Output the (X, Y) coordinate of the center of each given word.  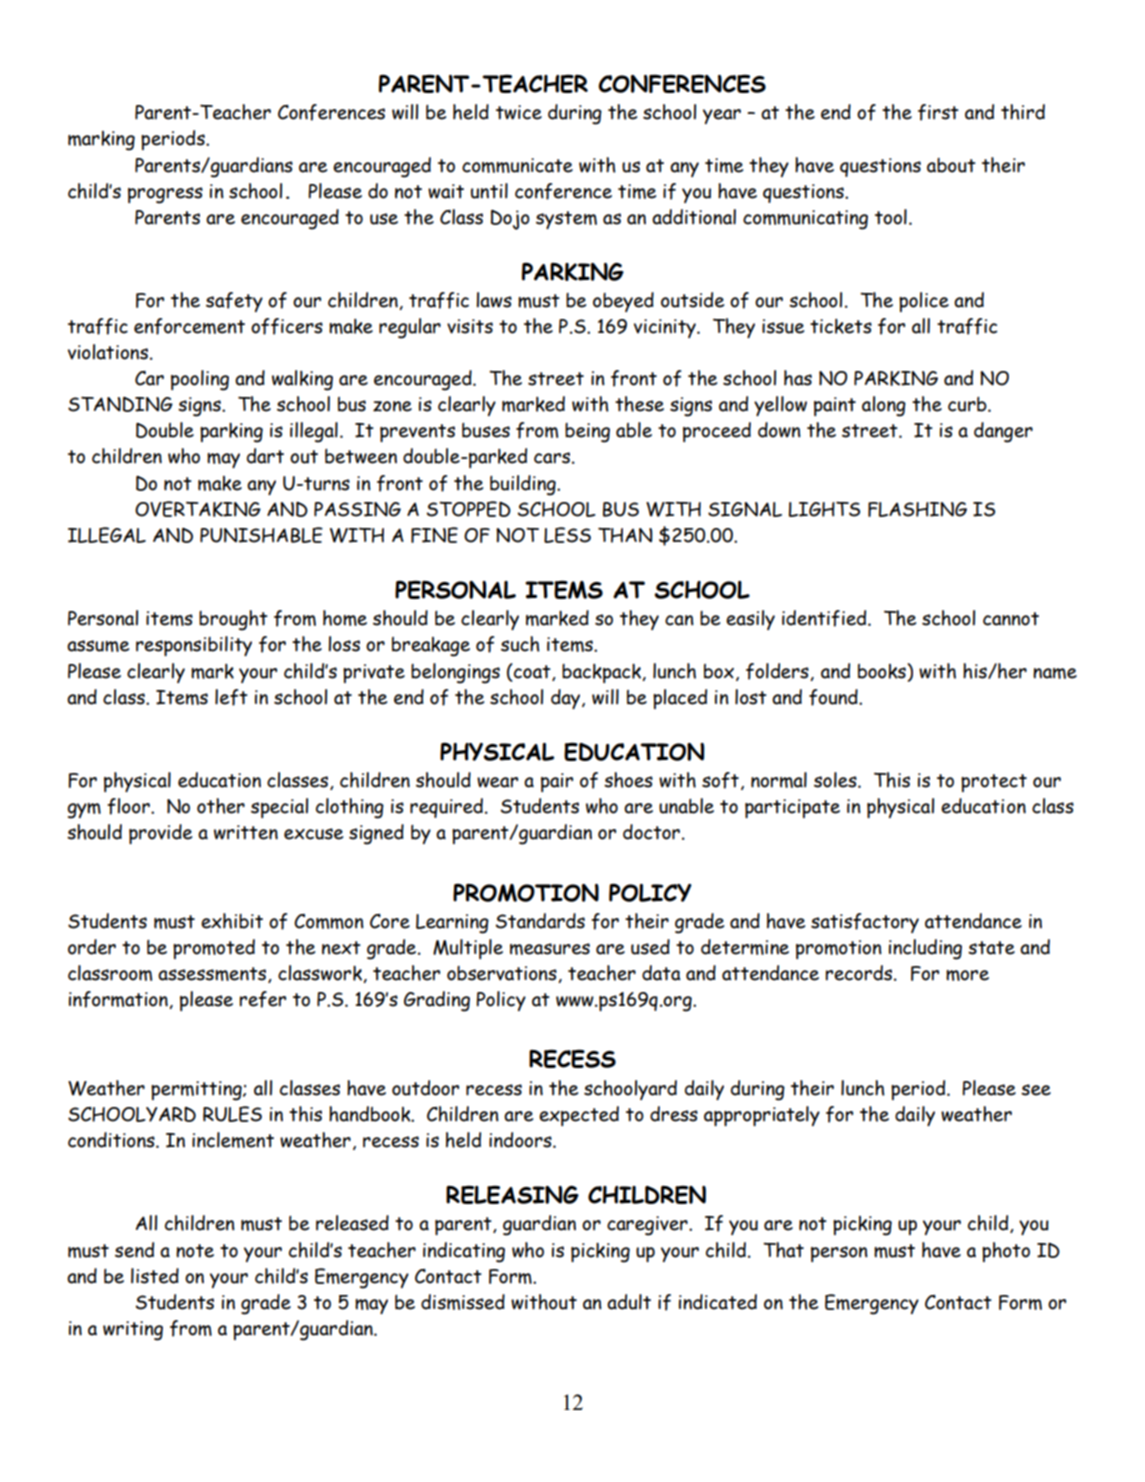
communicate (517, 165)
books (883, 671)
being (587, 433)
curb (968, 404)
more (967, 975)
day (567, 699)
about (951, 165)
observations (503, 974)
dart (265, 456)
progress (165, 195)
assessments (213, 975)
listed (155, 1276)
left (231, 697)
